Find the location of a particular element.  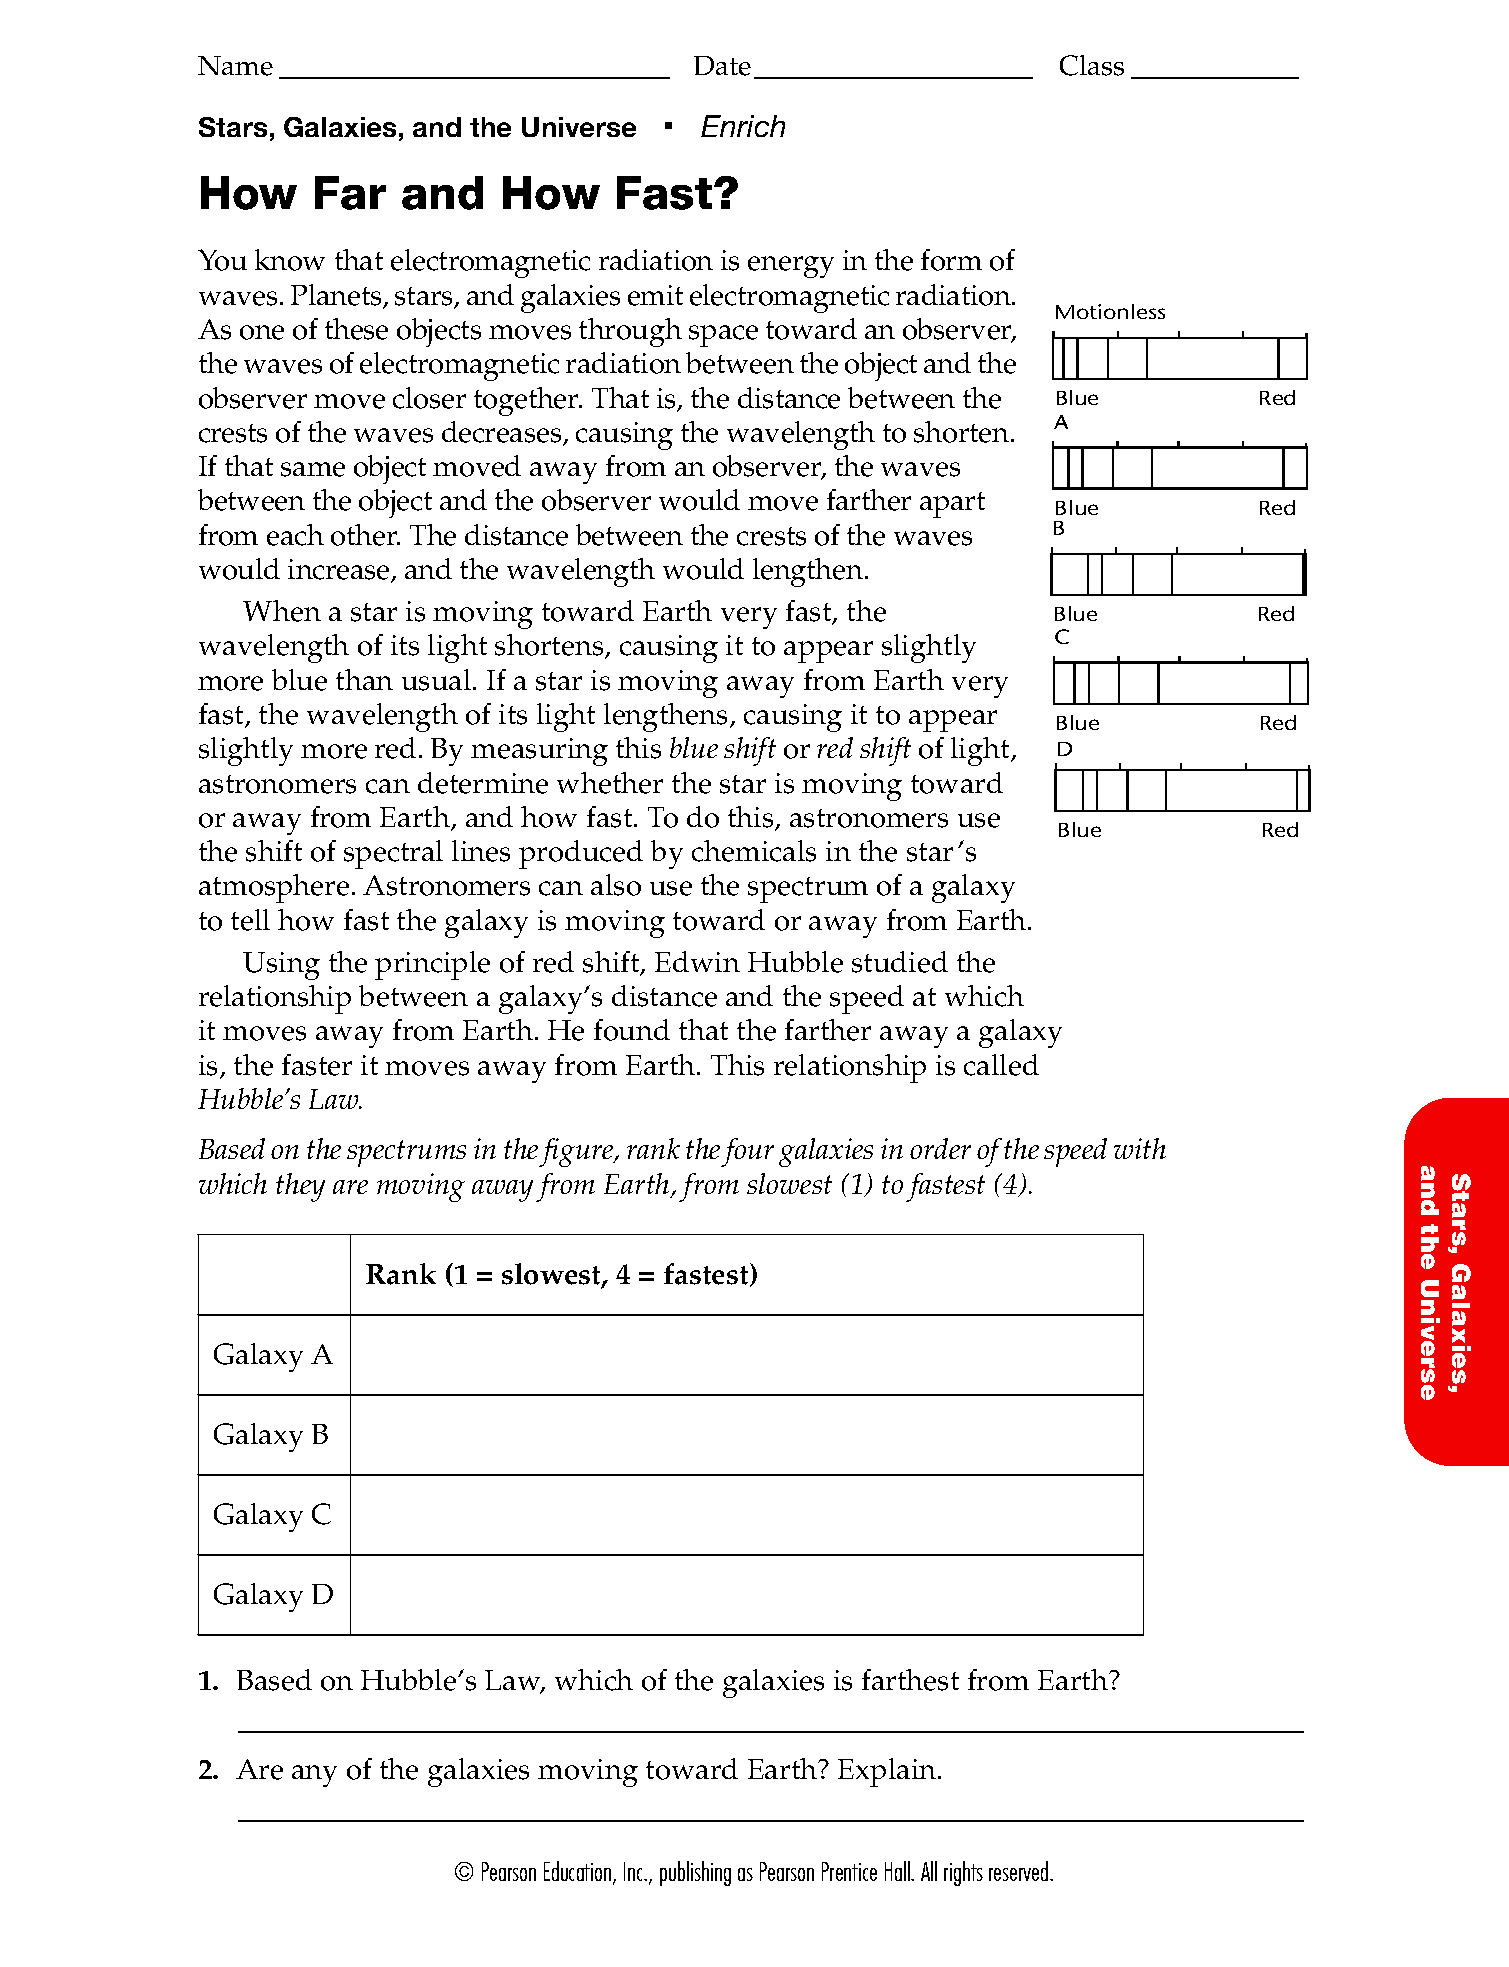

whether is located at coordinates (610, 783).
